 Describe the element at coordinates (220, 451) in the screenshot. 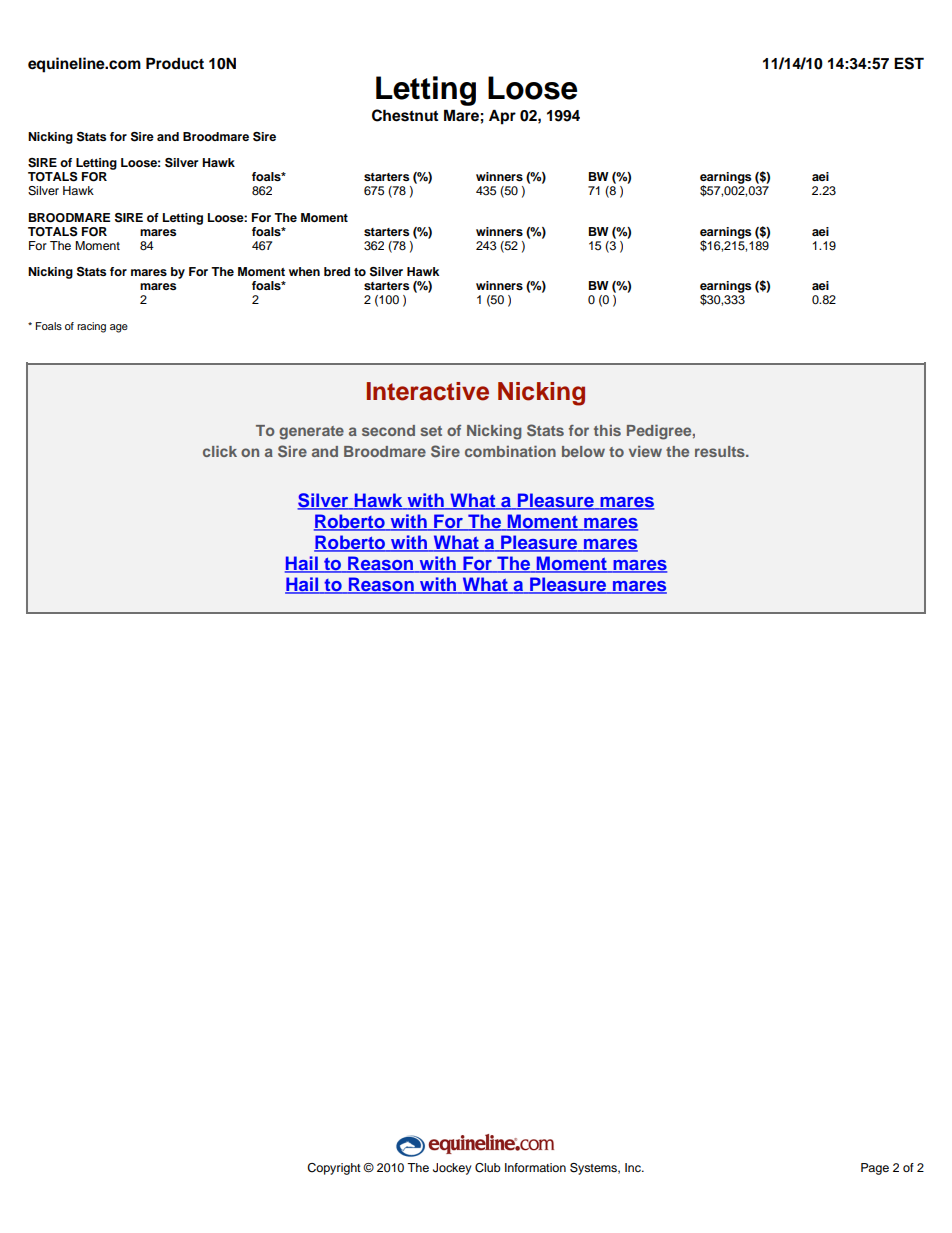

I see `click` at that location.
